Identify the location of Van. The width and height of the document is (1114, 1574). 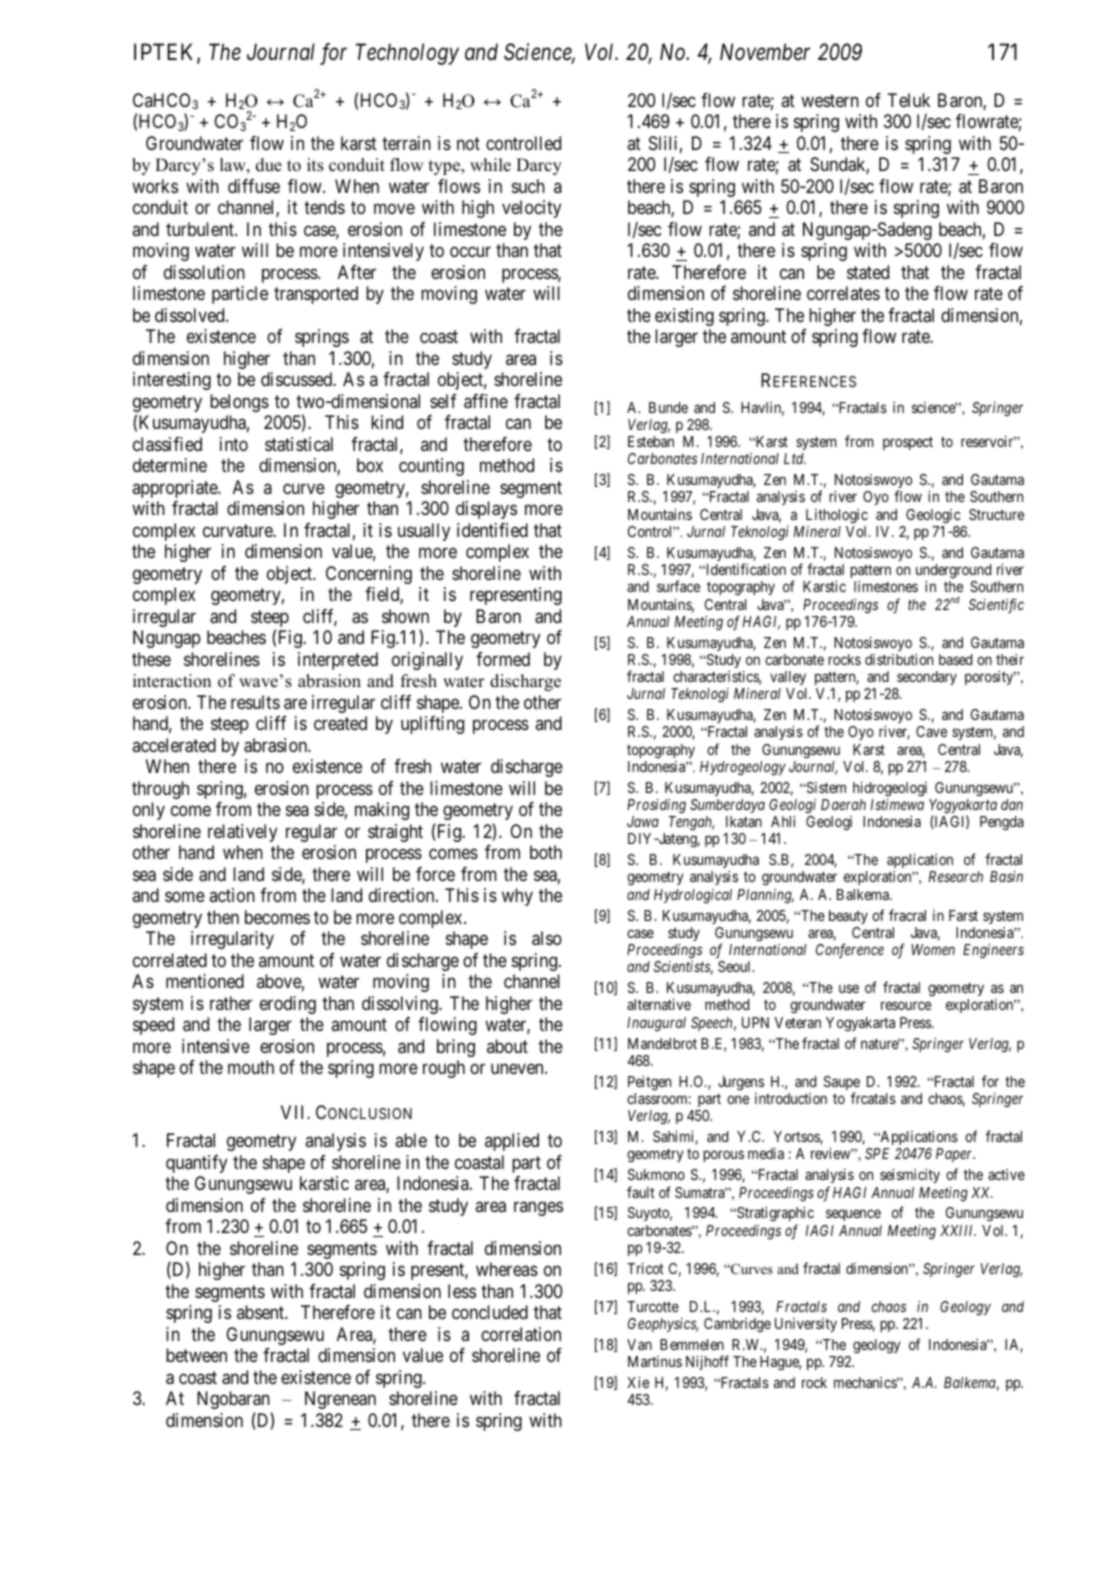
(639, 1344).
